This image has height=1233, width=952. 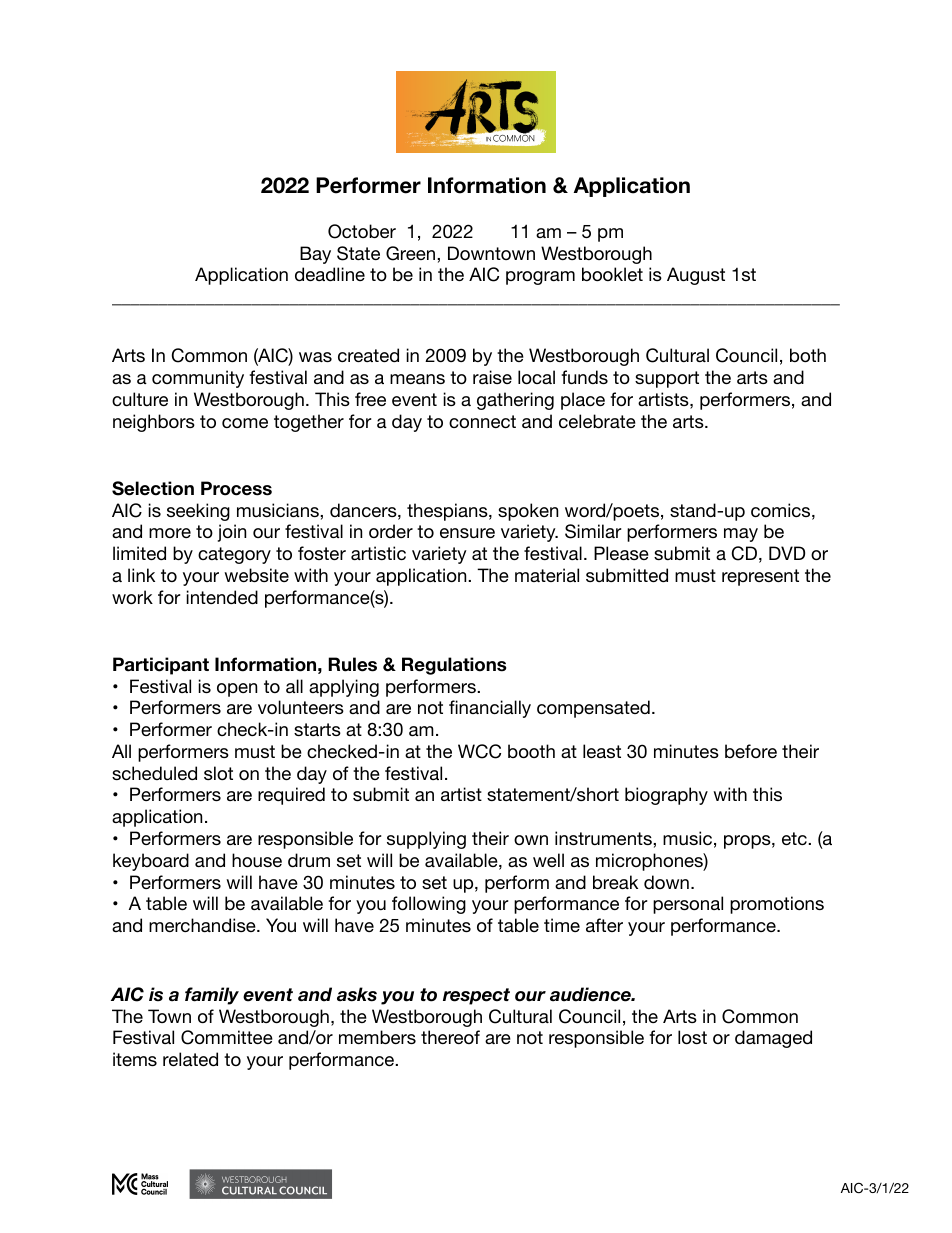 I want to click on represent, so click(x=760, y=577).
